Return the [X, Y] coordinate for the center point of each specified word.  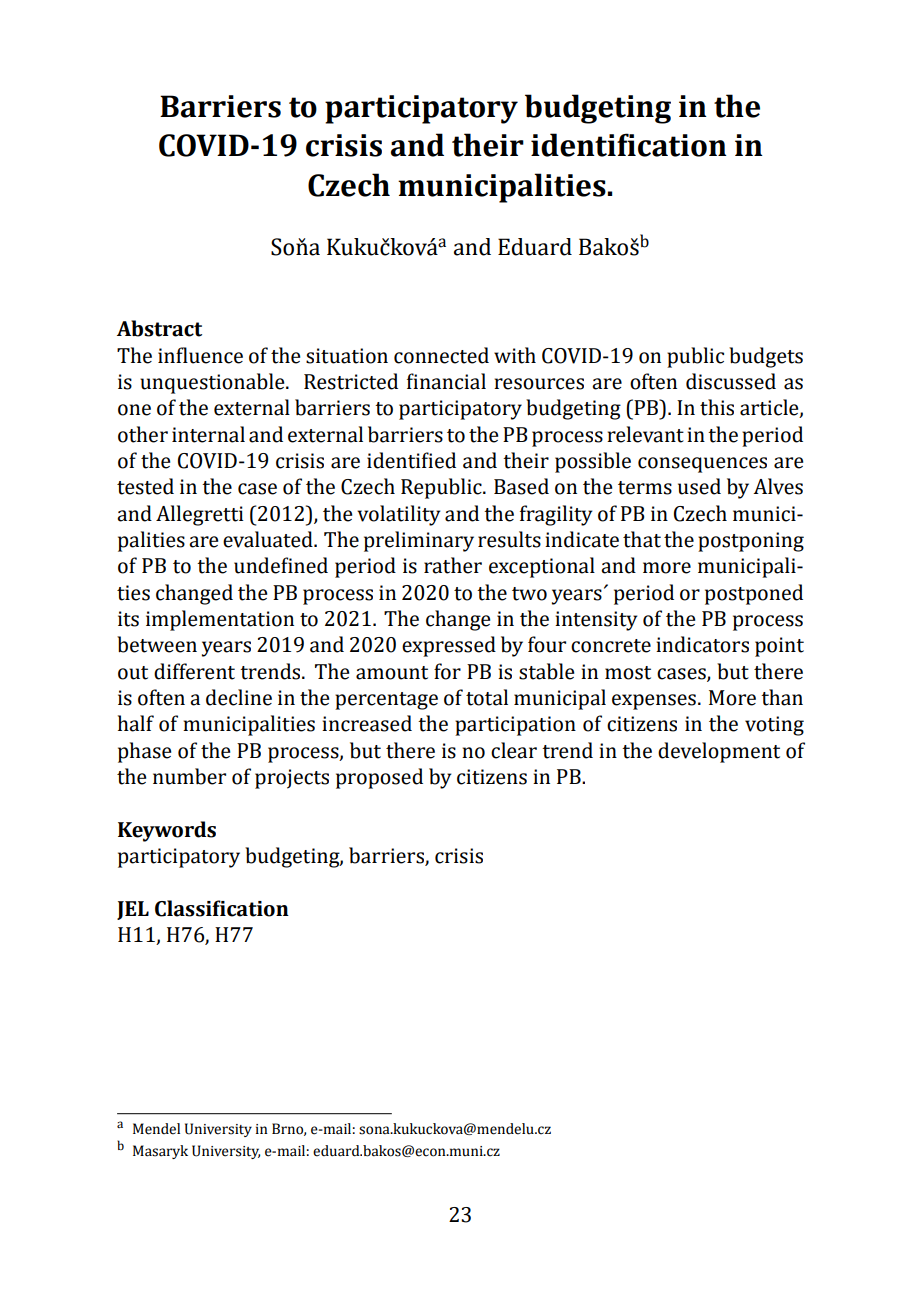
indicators [702, 644]
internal [208, 434]
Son [289, 247]
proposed [379, 778]
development [719, 752]
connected [441, 355]
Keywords [167, 831]
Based [521, 486]
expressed [449, 646]
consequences [702, 465]
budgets [766, 357]
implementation [220, 620]
